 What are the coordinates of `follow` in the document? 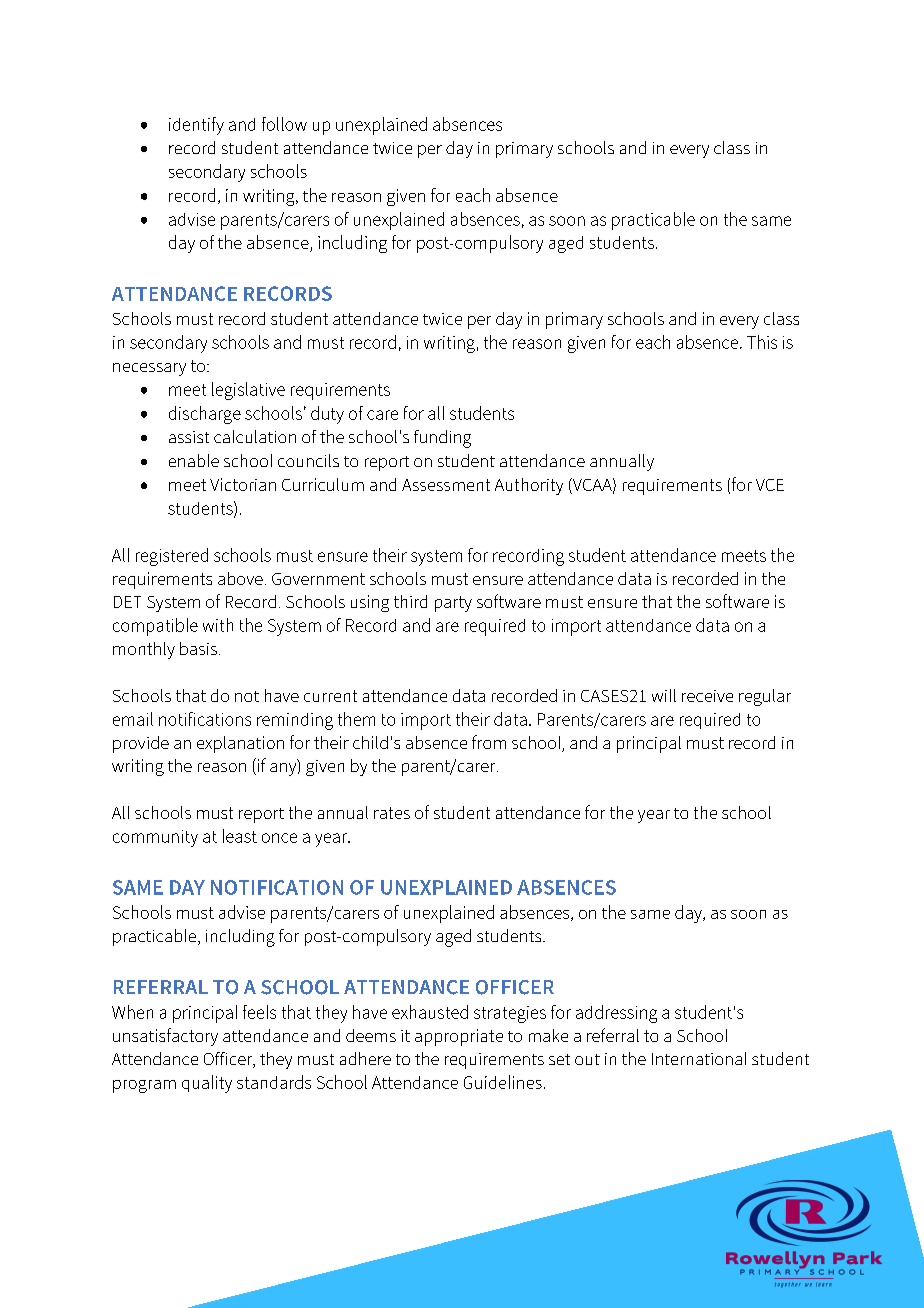 It's located at (284, 124).
